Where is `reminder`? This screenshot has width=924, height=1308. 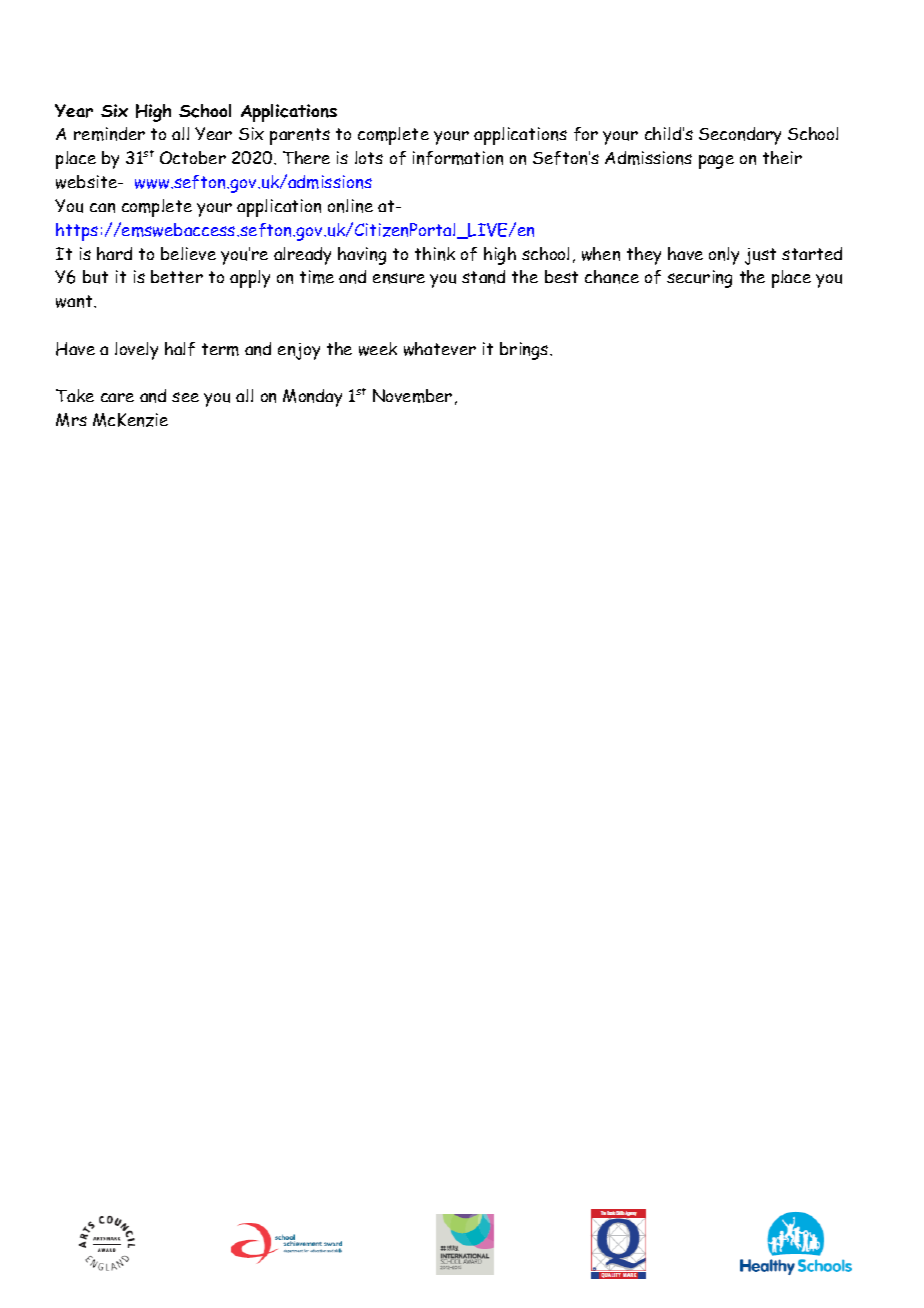
reminder is located at coordinates (109, 134).
